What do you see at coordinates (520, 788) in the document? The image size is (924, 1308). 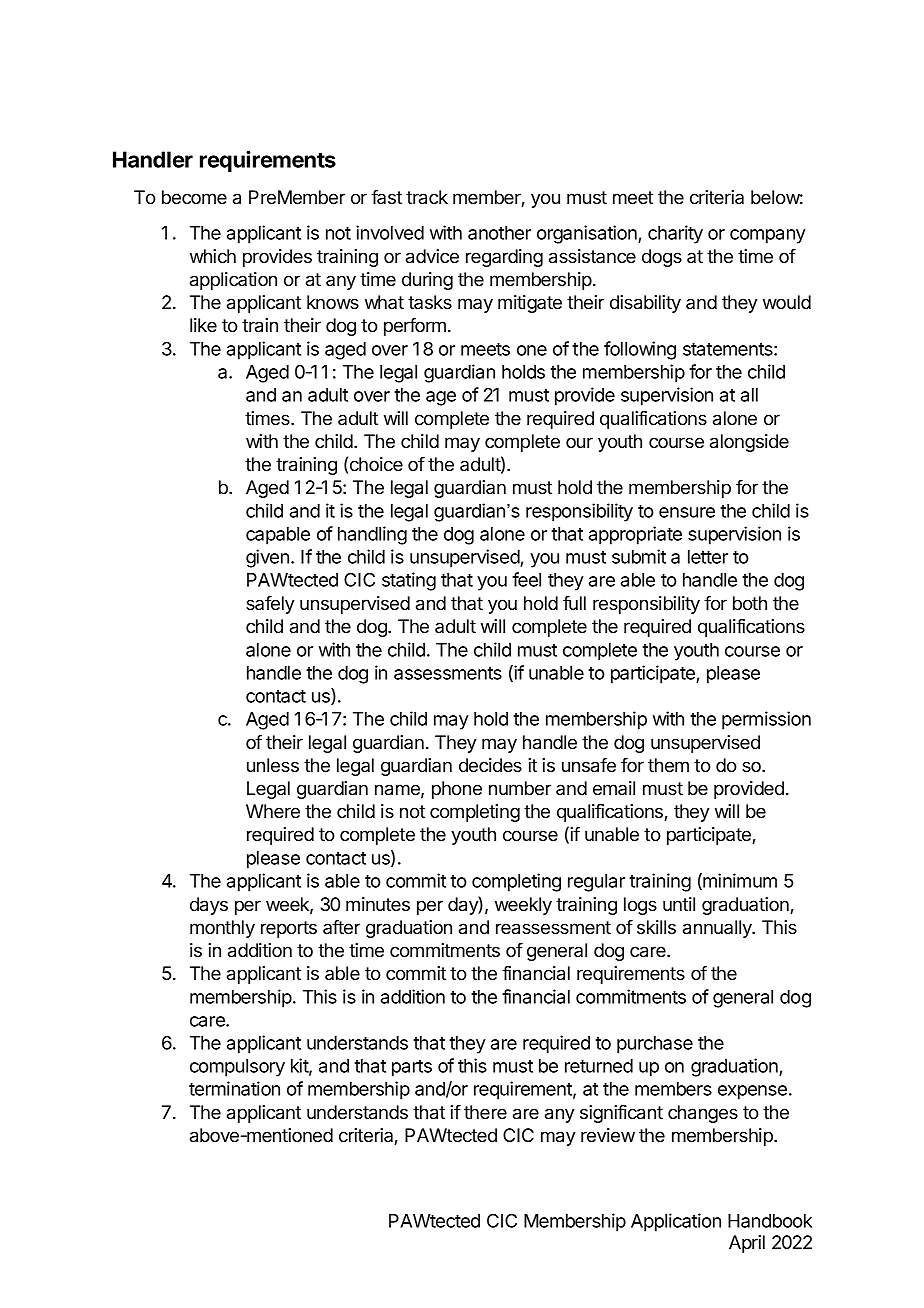 I see `number` at bounding box center [520, 788].
